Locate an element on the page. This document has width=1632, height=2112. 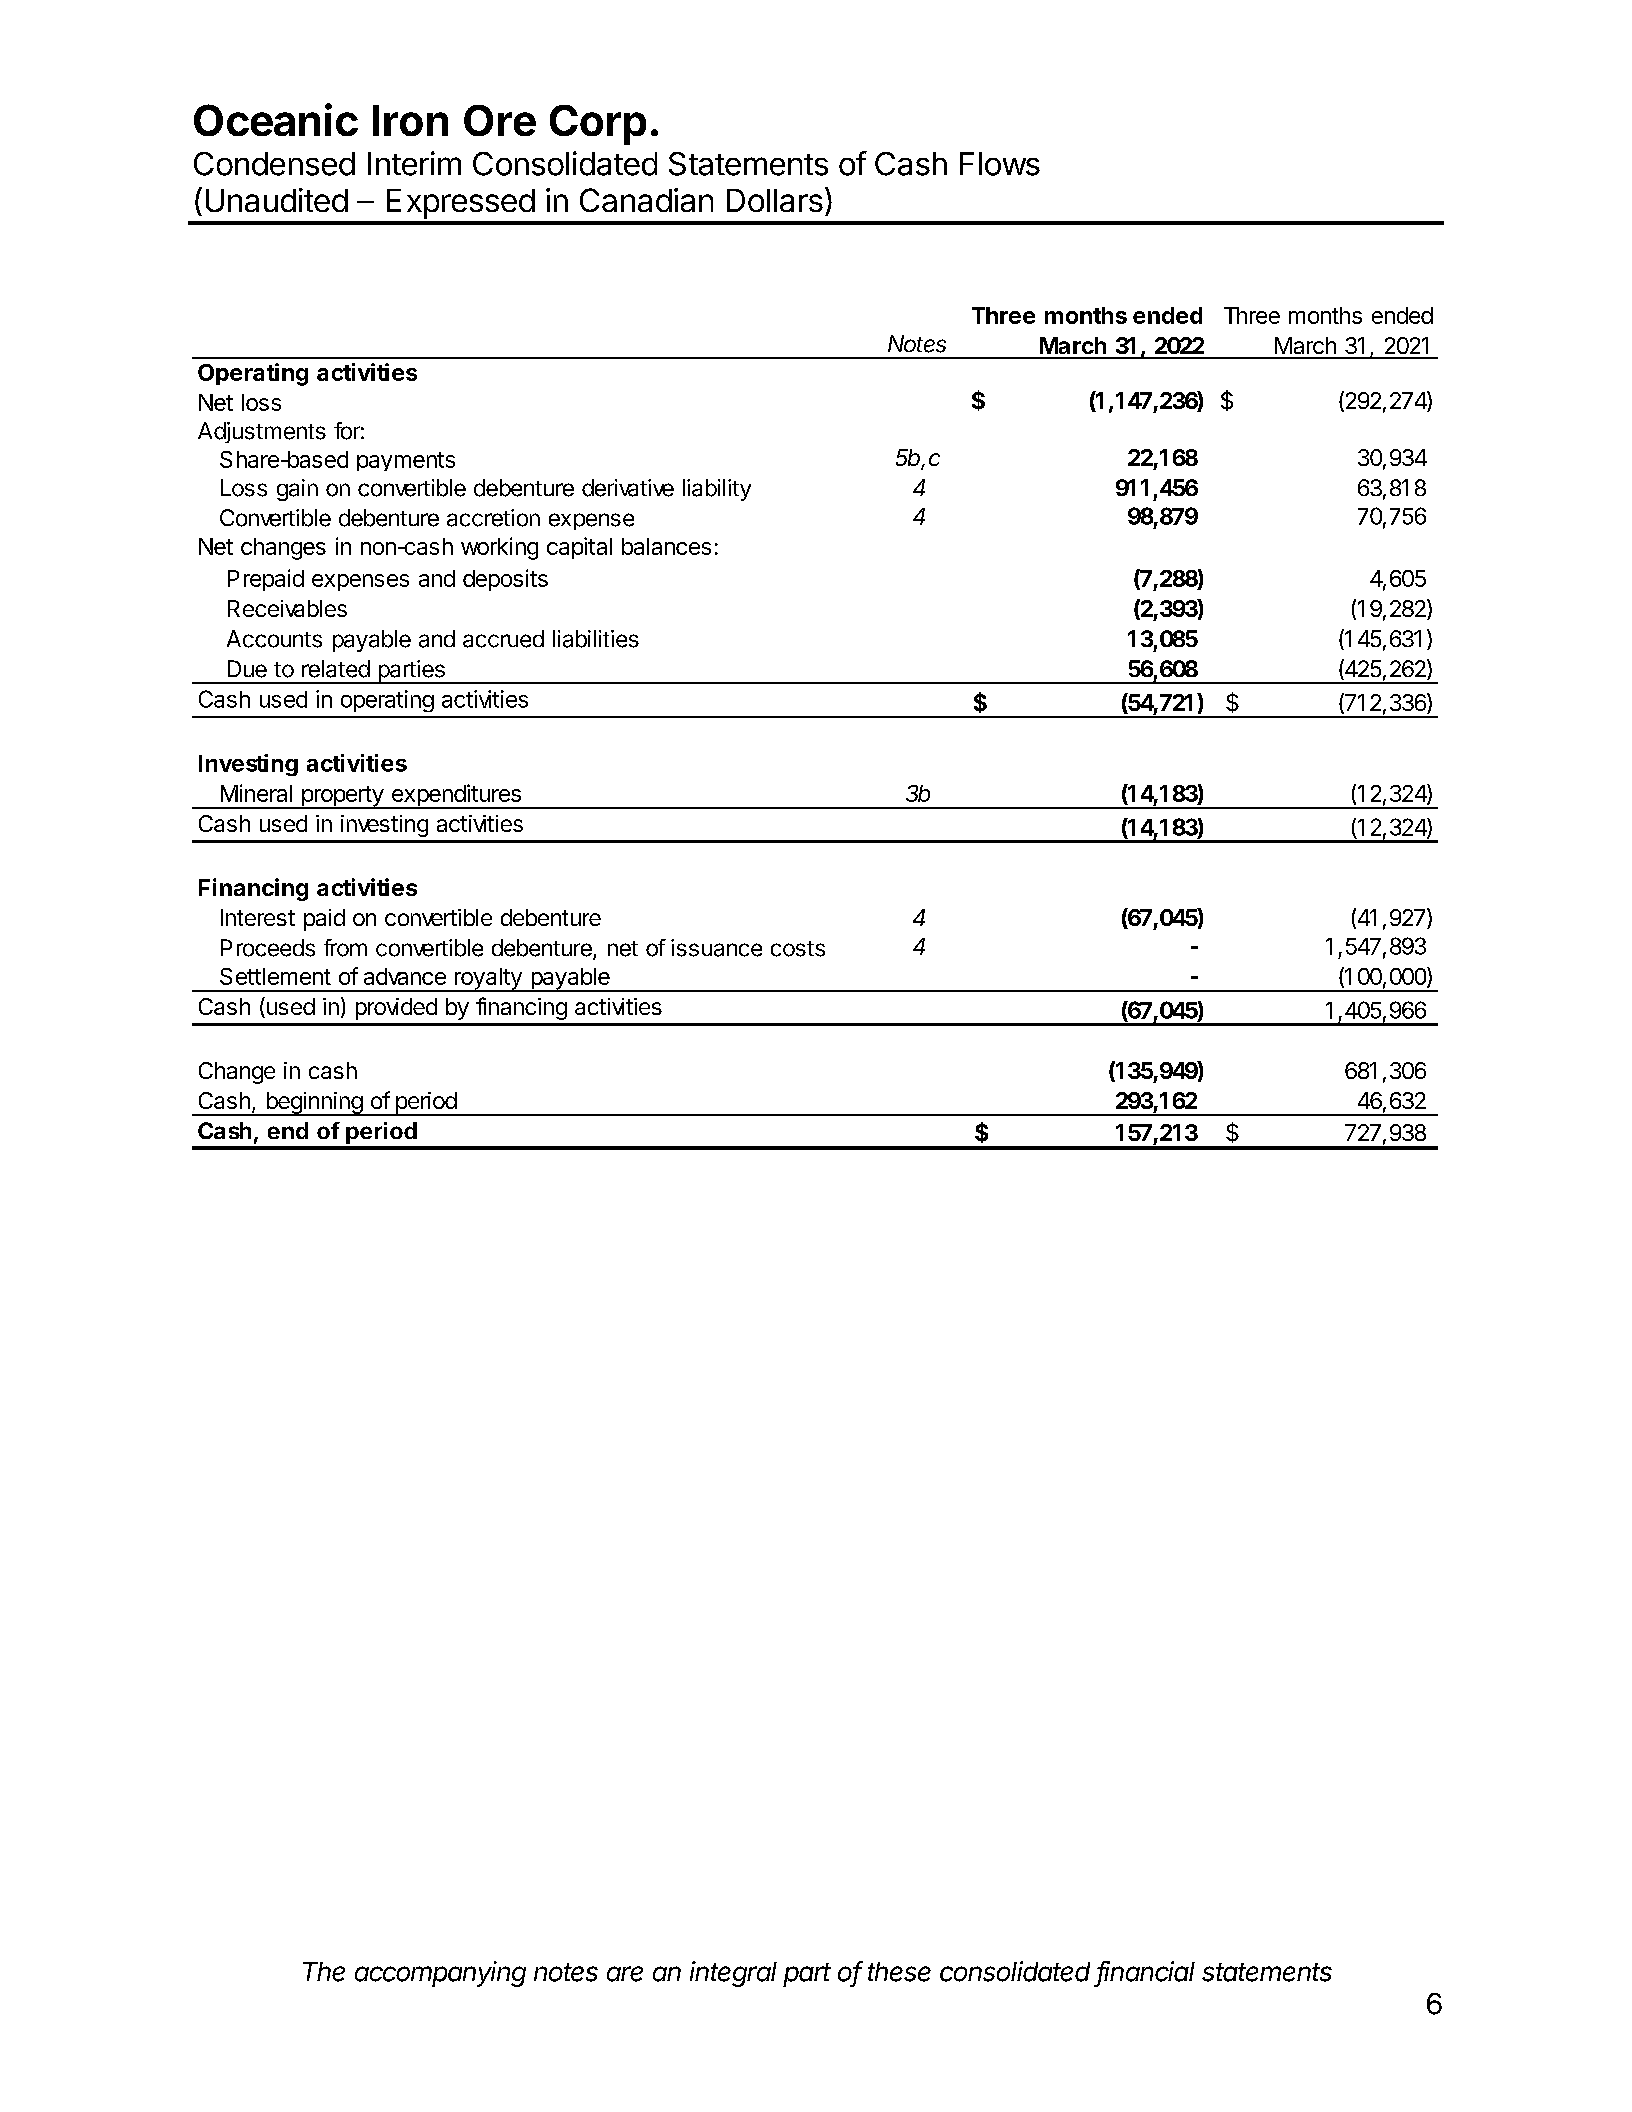
financial is located at coordinates (1146, 1972).
